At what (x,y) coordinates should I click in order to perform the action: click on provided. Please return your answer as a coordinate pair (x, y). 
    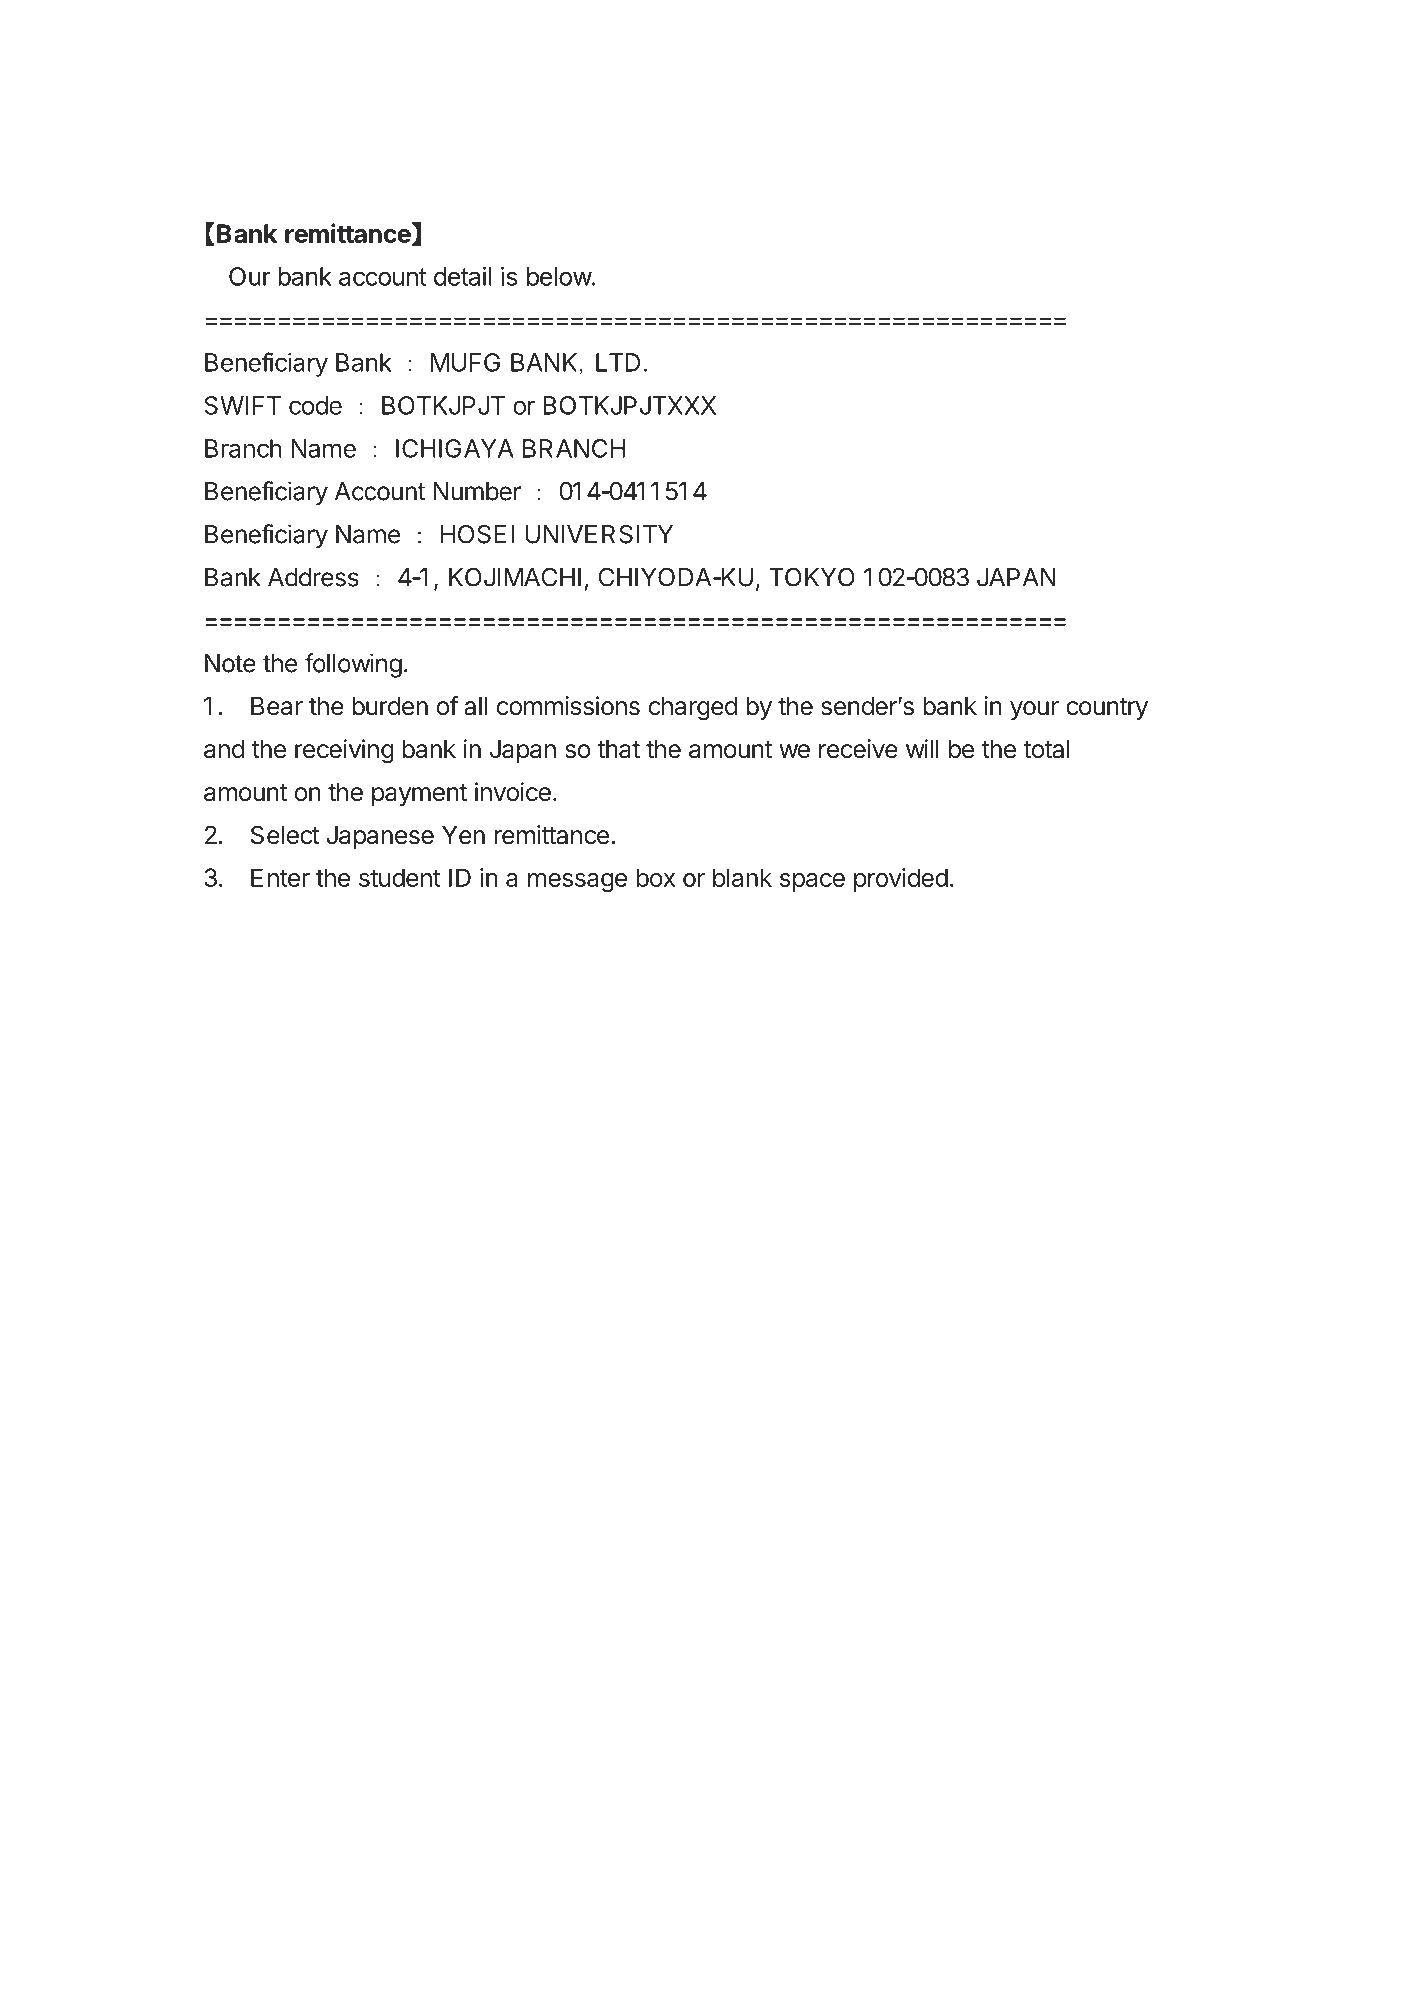
    Looking at the image, I should click on (901, 880).
